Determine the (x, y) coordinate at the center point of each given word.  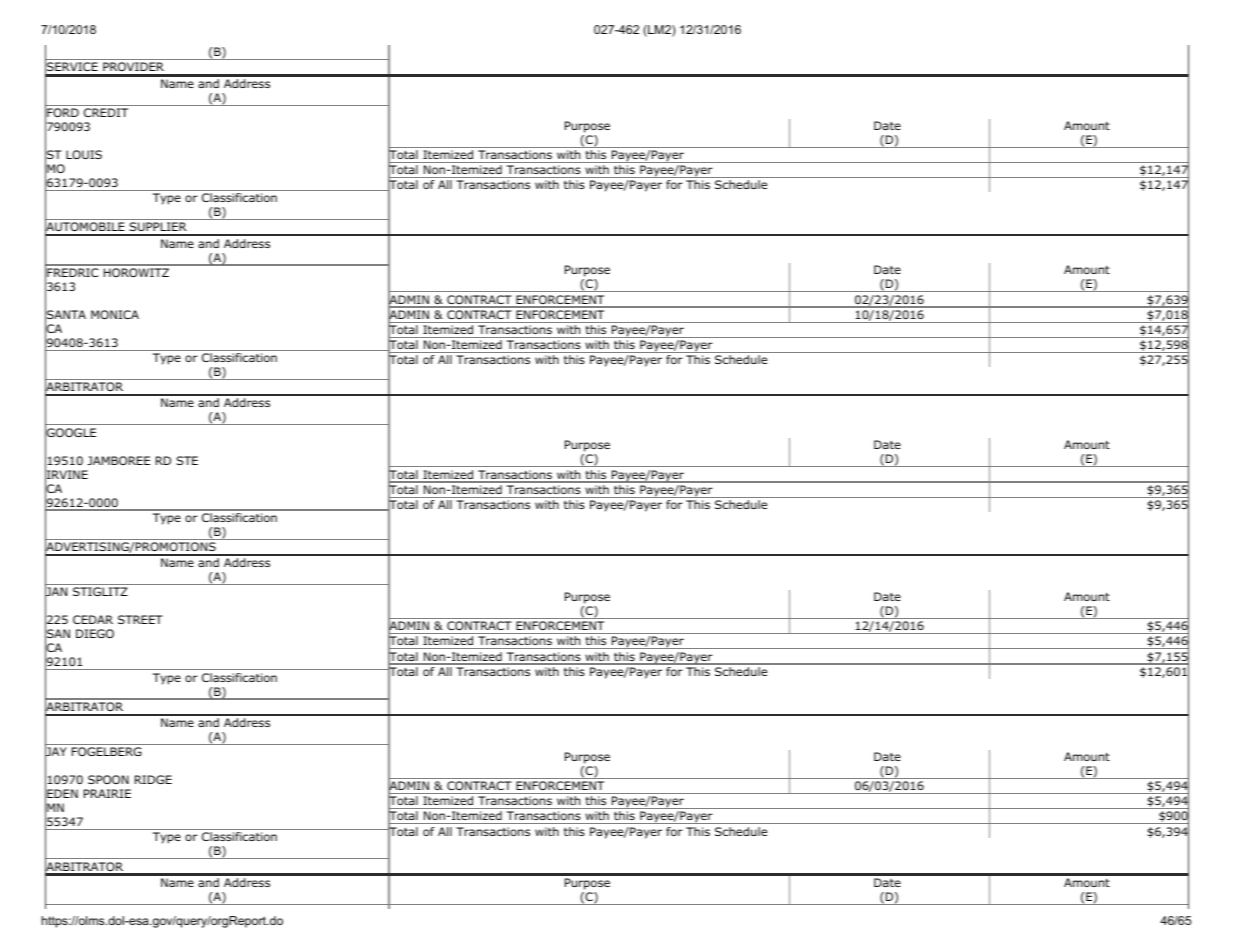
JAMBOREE (118, 460)
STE (187, 460)
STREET (140, 619)
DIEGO (95, 633)
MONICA (115, 314)
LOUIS (84, 154)
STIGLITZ (100, 591)
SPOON (108, 779)
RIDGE (153, 779)
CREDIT (106, 112)
